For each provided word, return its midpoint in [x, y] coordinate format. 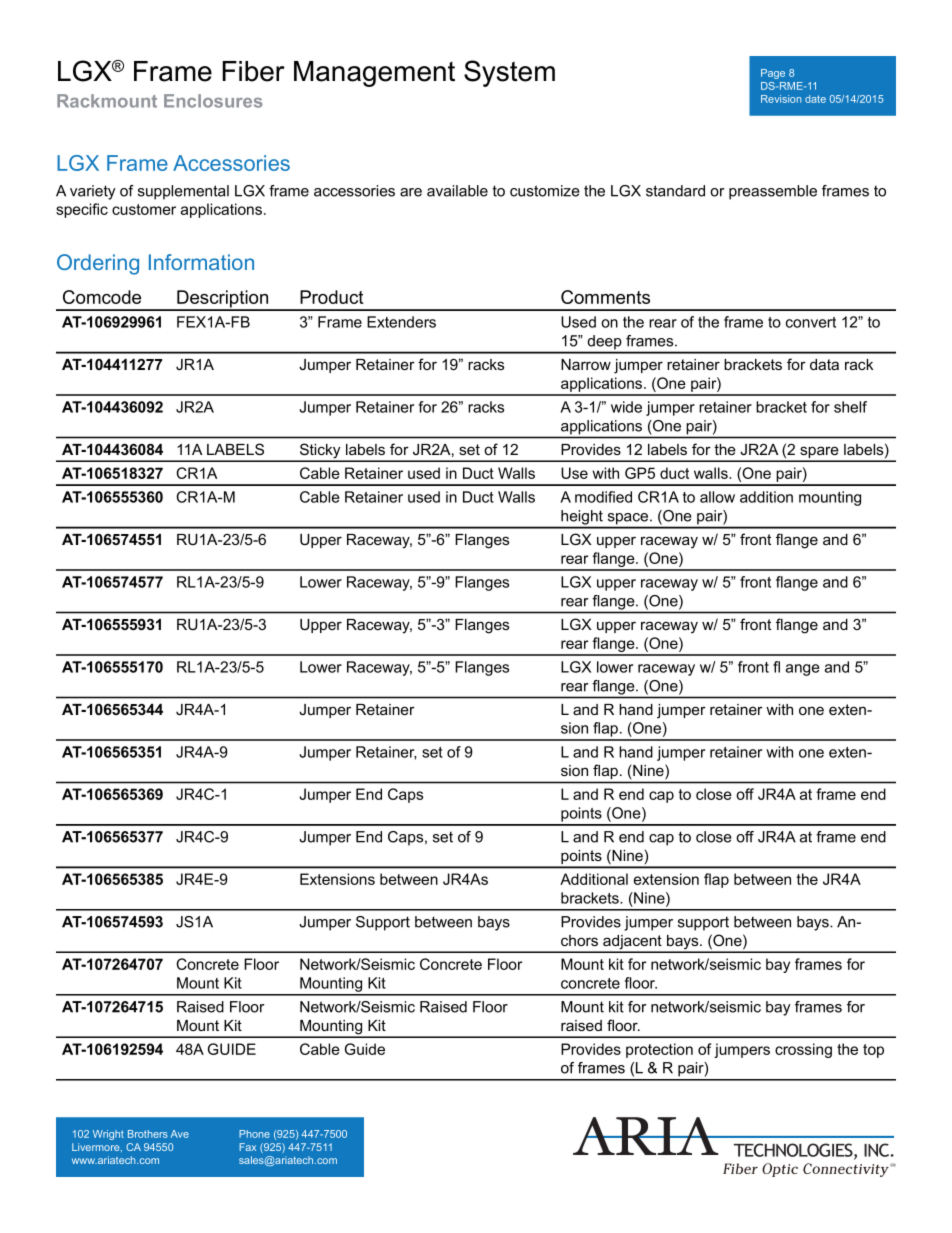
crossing [803, 1050]
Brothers [148, 1134]
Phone [254, 1134]
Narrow [586, 364]
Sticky [320, 452]
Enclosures [213, 101]
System [509, 73]
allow [717, 497]
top [873, 1051]
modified [603, 497]
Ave [180, 1134]
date [815, 99]
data [824, 364]
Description [223, 300]
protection [659, 1050]
